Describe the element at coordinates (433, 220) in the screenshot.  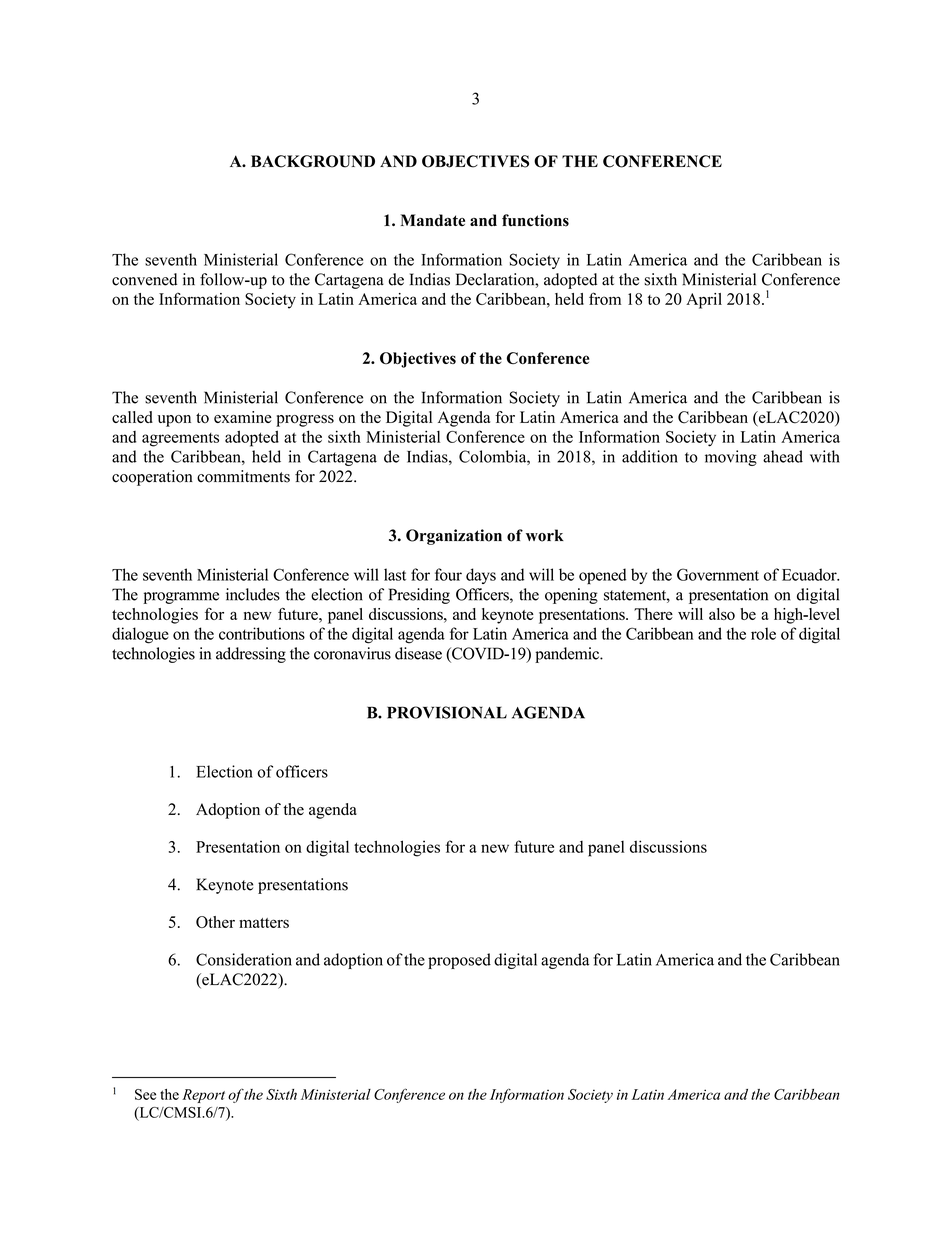
I see `Mandate` at that location.
